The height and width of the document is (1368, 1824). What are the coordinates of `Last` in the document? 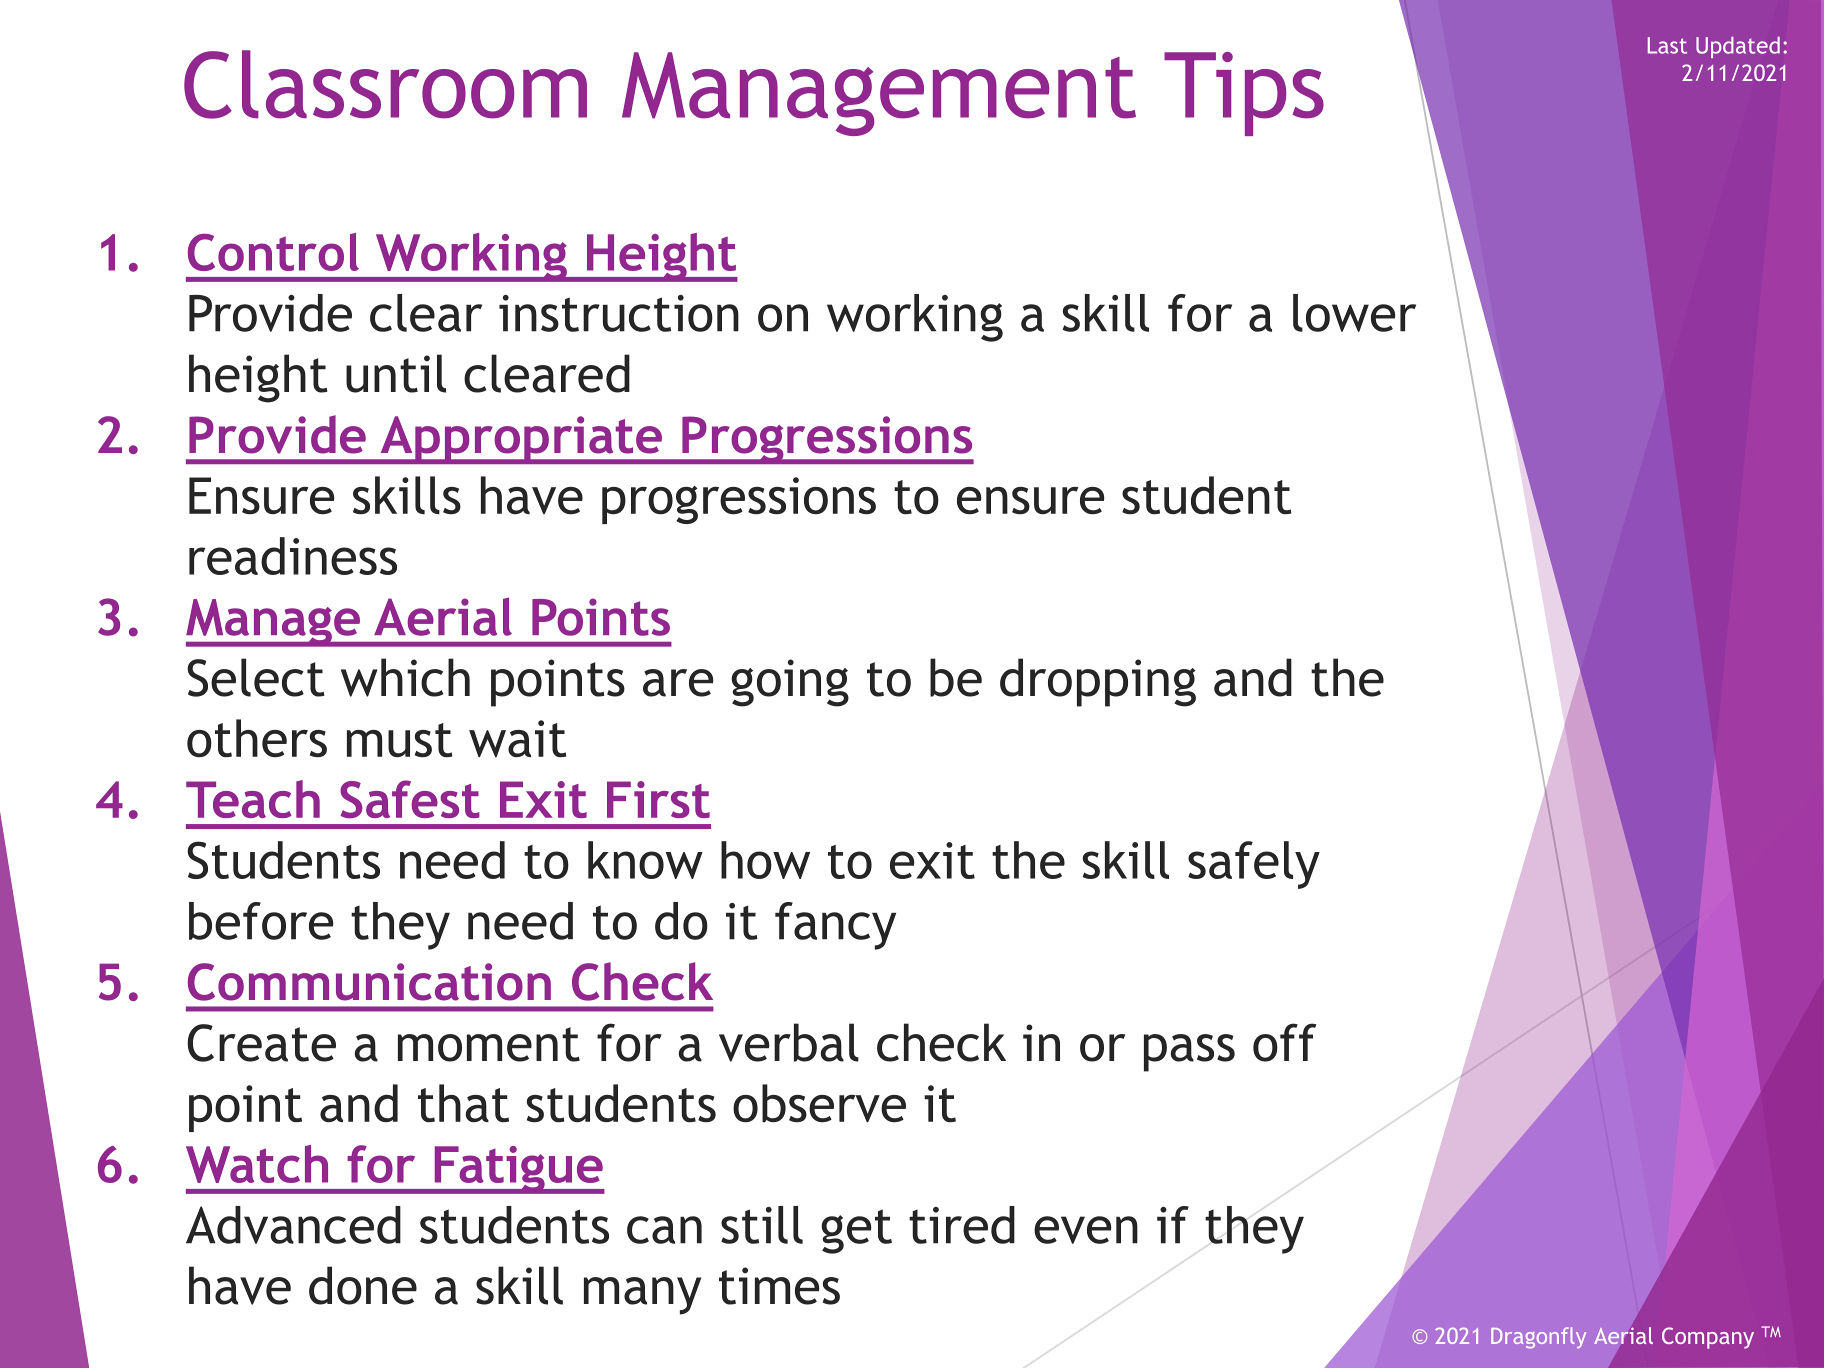 It's located at (1667, 45).
